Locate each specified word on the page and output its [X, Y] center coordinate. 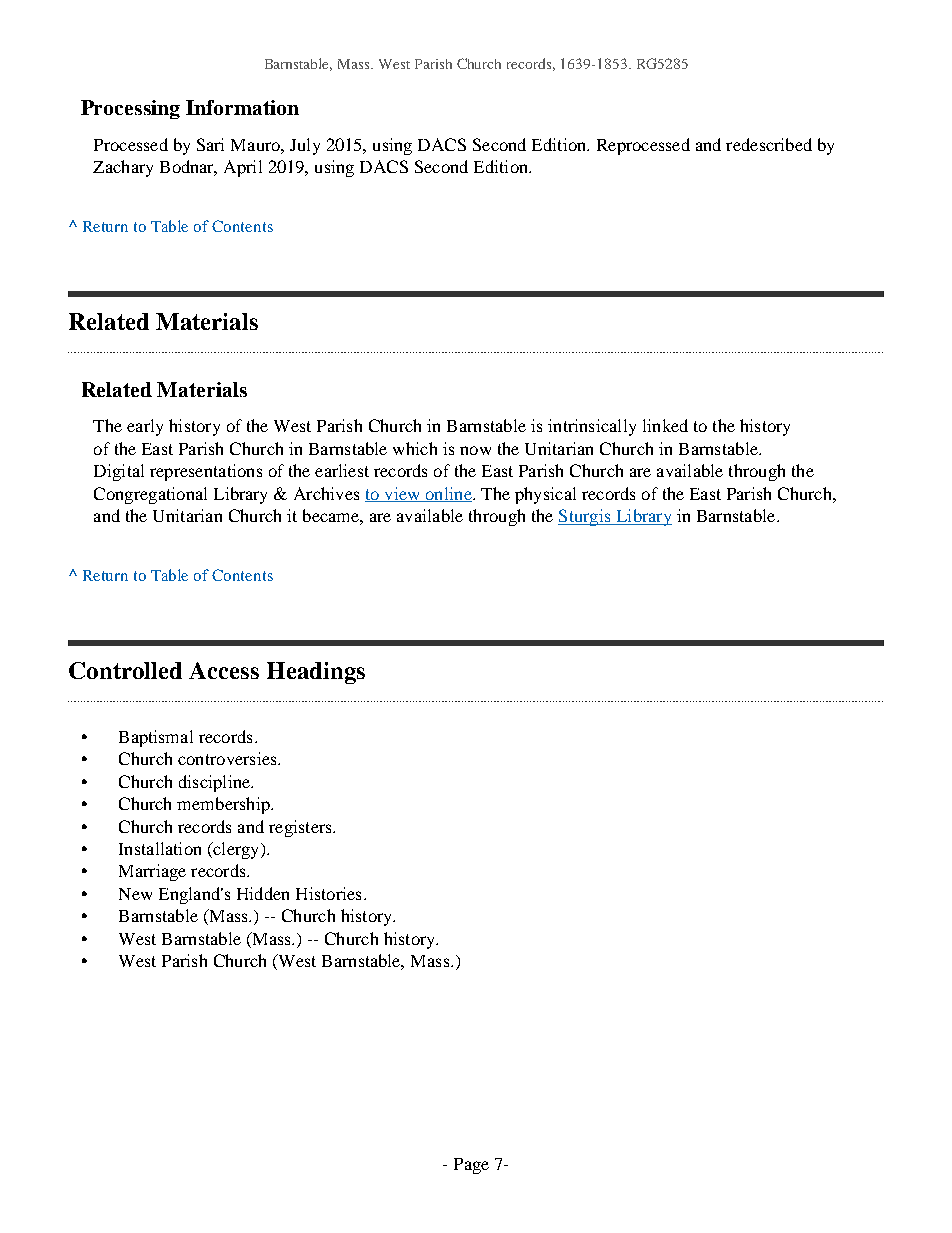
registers [301, 828]
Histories [328, 893]
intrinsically [592, 427]
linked [665, 425]
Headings [316, 673]
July [305, 146]
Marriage [152, 872]
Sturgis [585, 517]
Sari [210, 144]
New [135, 894]
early [145, 427]
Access [224, 670]
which [415, 448]
